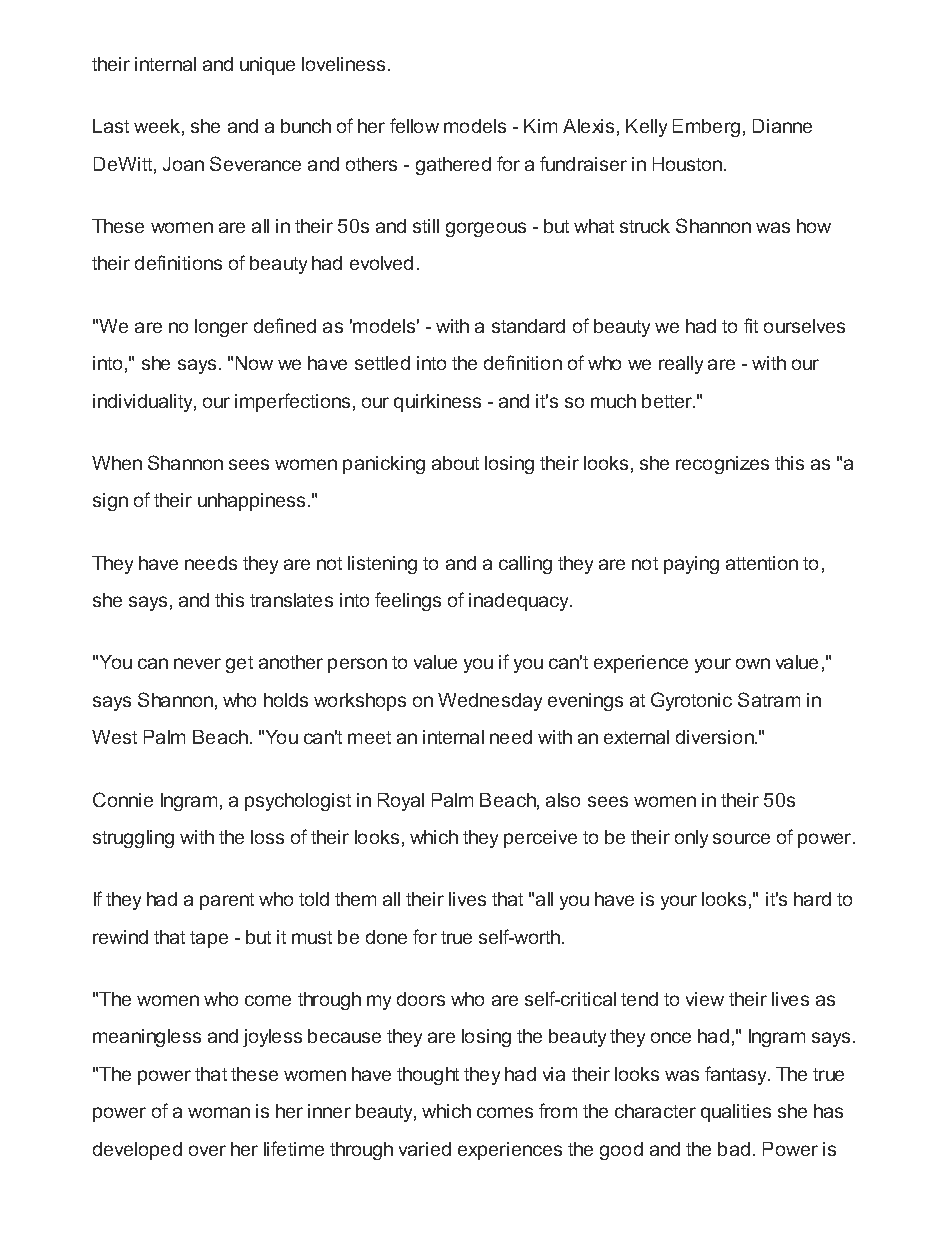 Image resolution: width=952 pixels, height=1233 pixels. What do you see at coordinates (520, 602) in the screenshot?
I see `inadequacy` at bounding box center [520, 602].
